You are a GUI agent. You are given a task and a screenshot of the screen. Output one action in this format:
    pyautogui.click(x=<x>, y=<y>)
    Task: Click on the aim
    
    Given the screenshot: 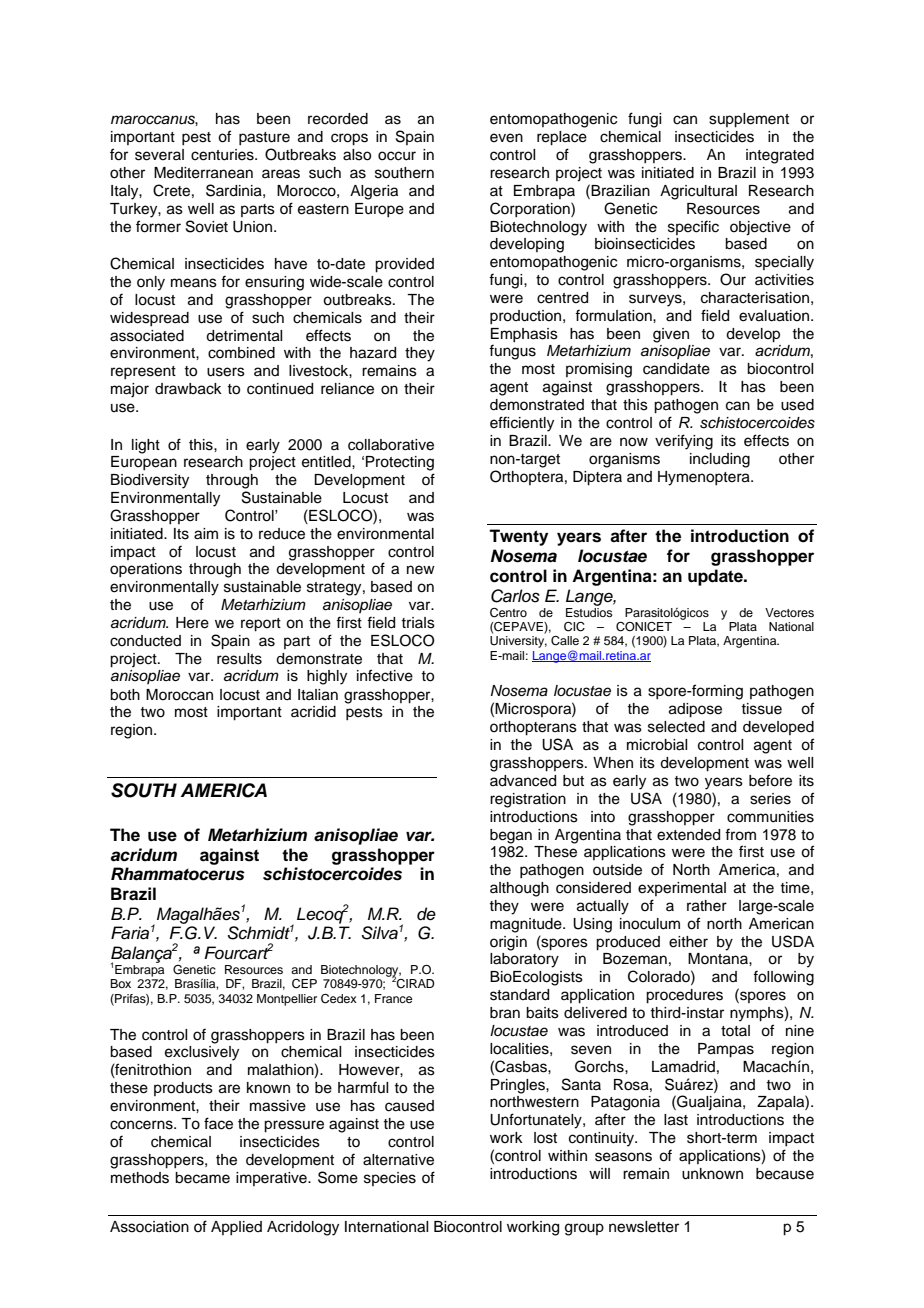 What is the action you would take?
    pyautogui.click(x=206, y=534)
